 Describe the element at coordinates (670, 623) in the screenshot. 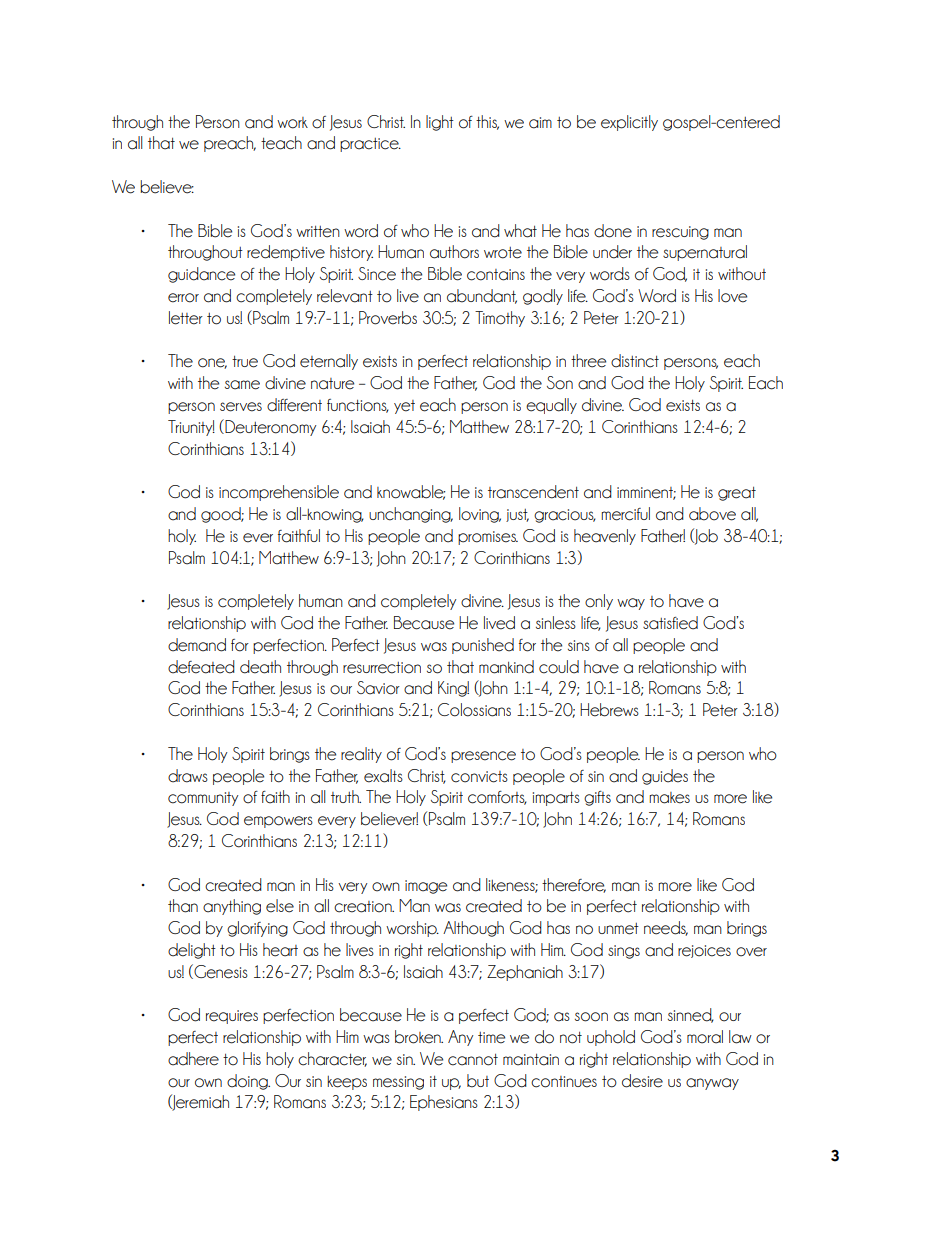

I see `satisfied` at that location.
